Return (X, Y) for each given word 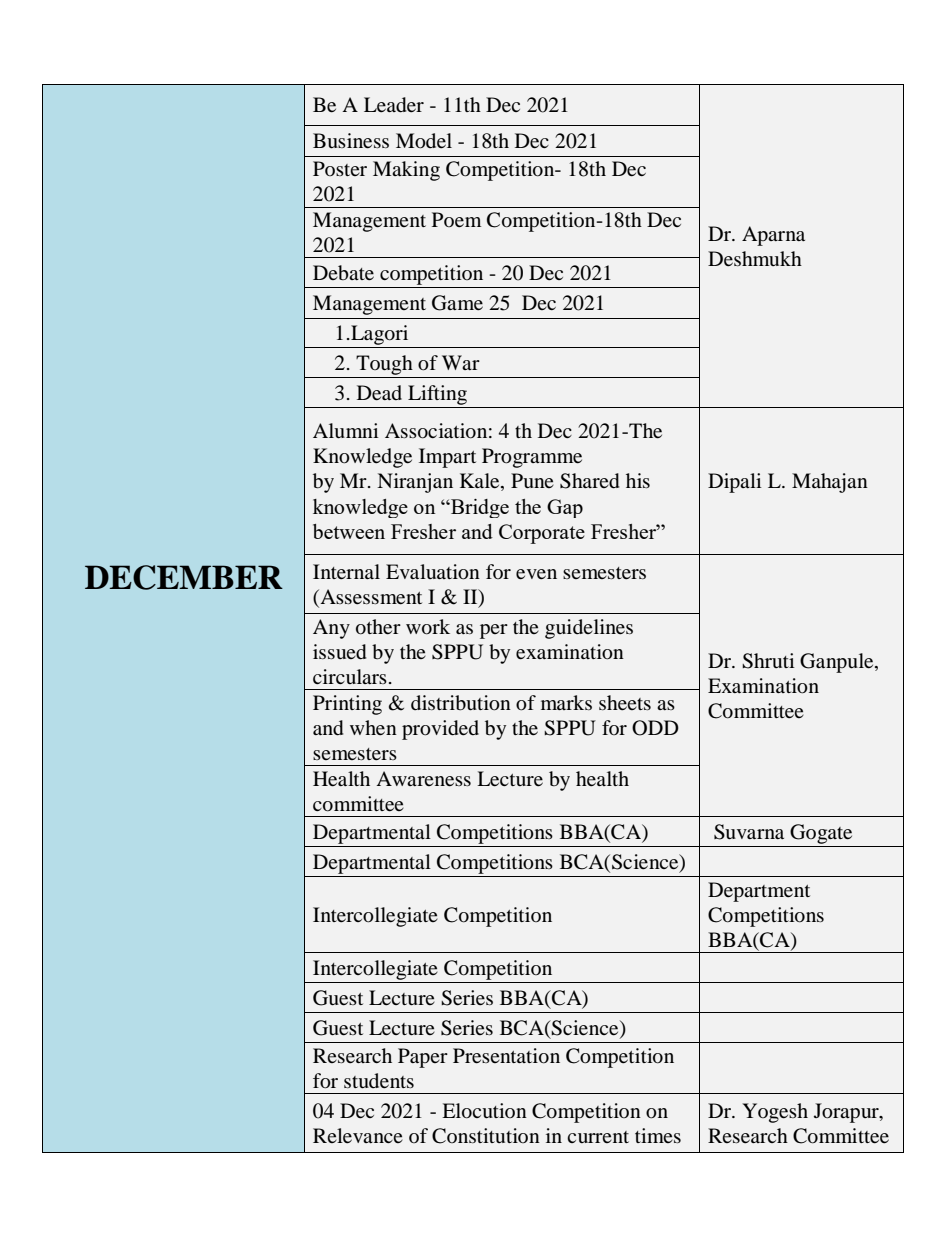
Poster (340, 168)
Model (424, 141)
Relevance (358, 1136)
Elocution (484, 1111)
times (658, 1135)
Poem (456, 220)
